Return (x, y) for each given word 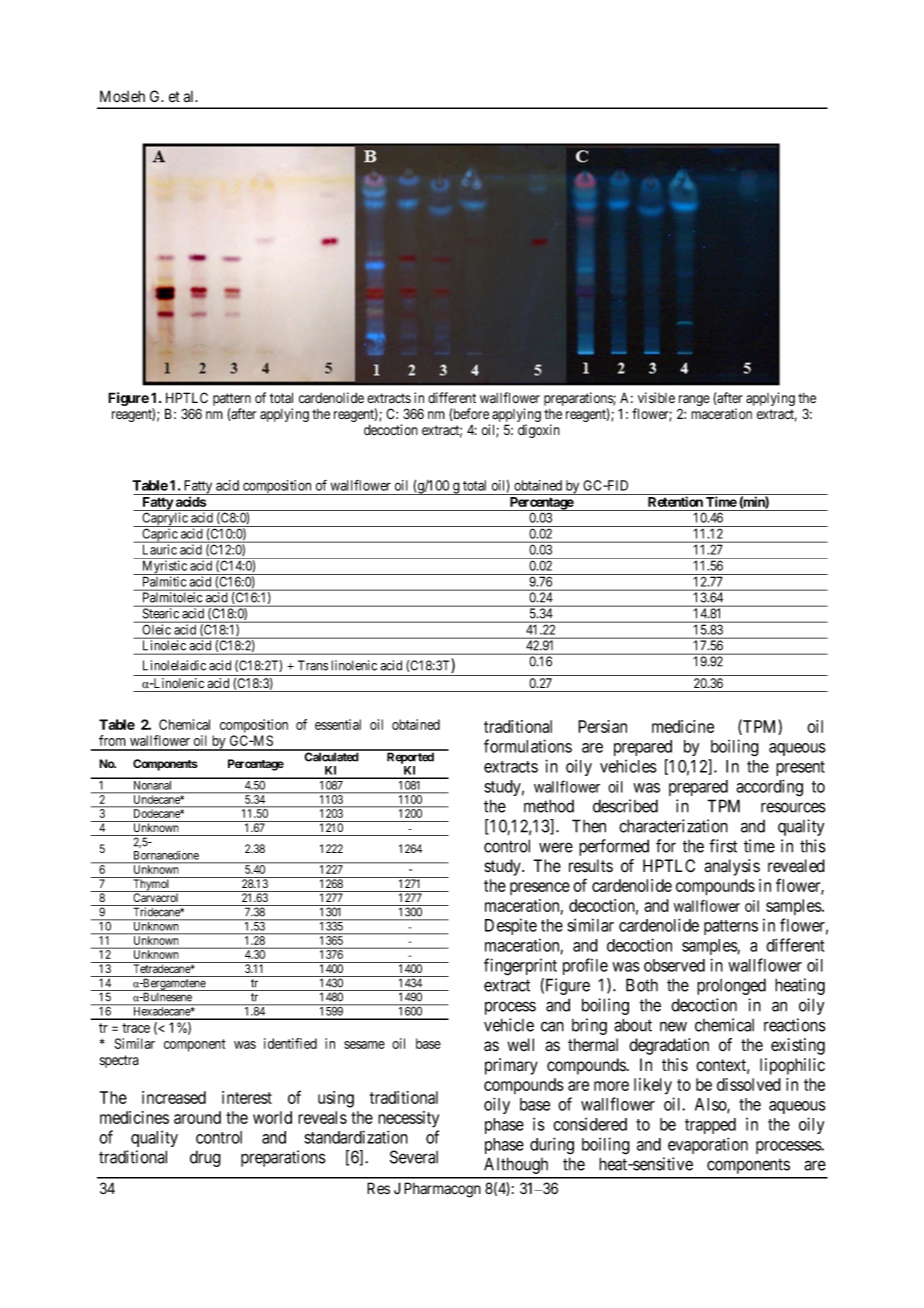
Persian (602, 726)
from (112, 740)
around (197, 1117)
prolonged (731, 986)
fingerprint (520, 967)
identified (290, 1043)
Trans (313, 665)
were (556, 847)
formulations (528, 746)
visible (656, 398)
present (800, 768)
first (723, 846)
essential (338, 724)
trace (136, 1028)
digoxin (539, 431)
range (694, 402)
